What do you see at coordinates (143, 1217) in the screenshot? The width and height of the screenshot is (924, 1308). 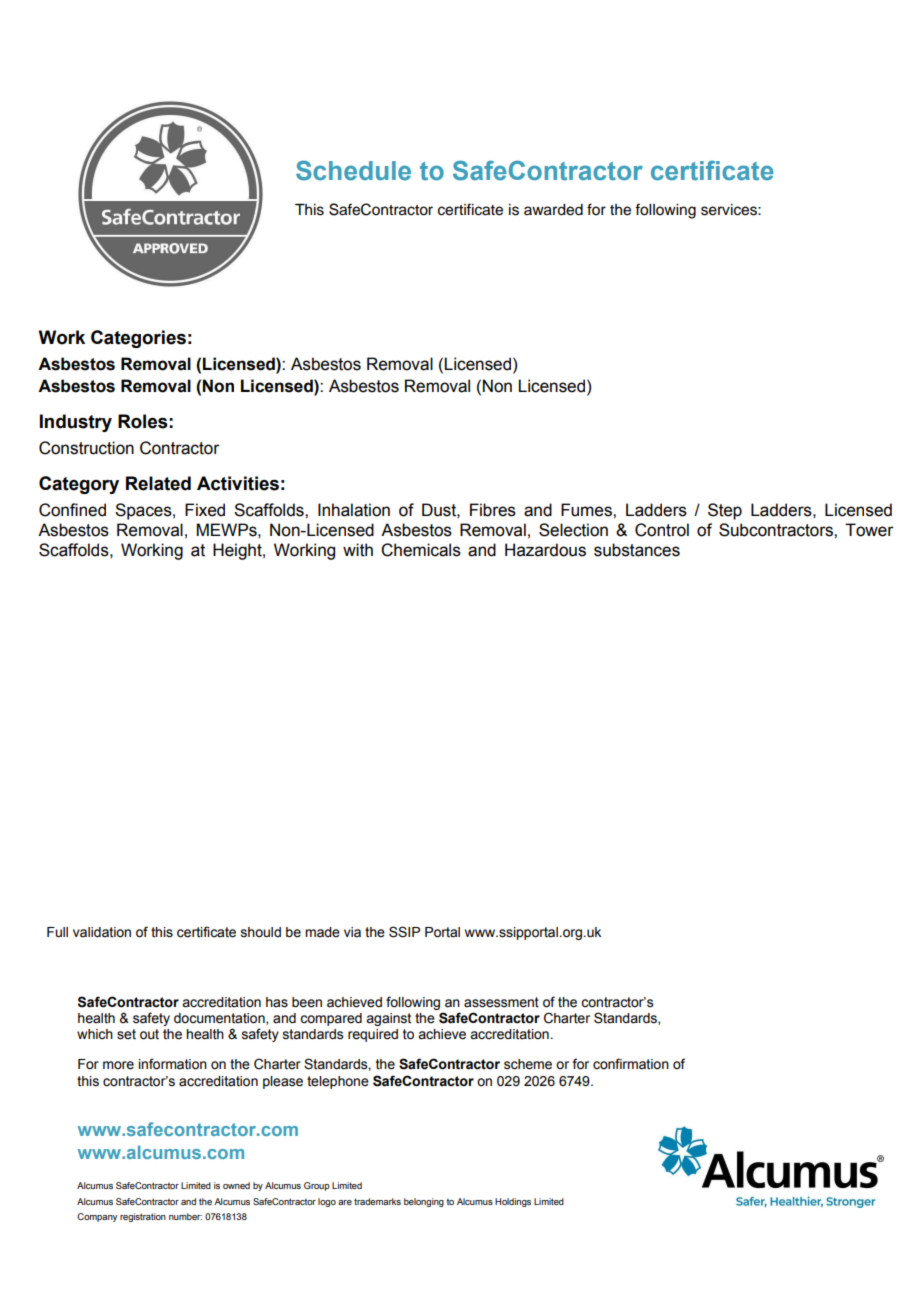 I see `registration` at bounding box center [143, 1217].
